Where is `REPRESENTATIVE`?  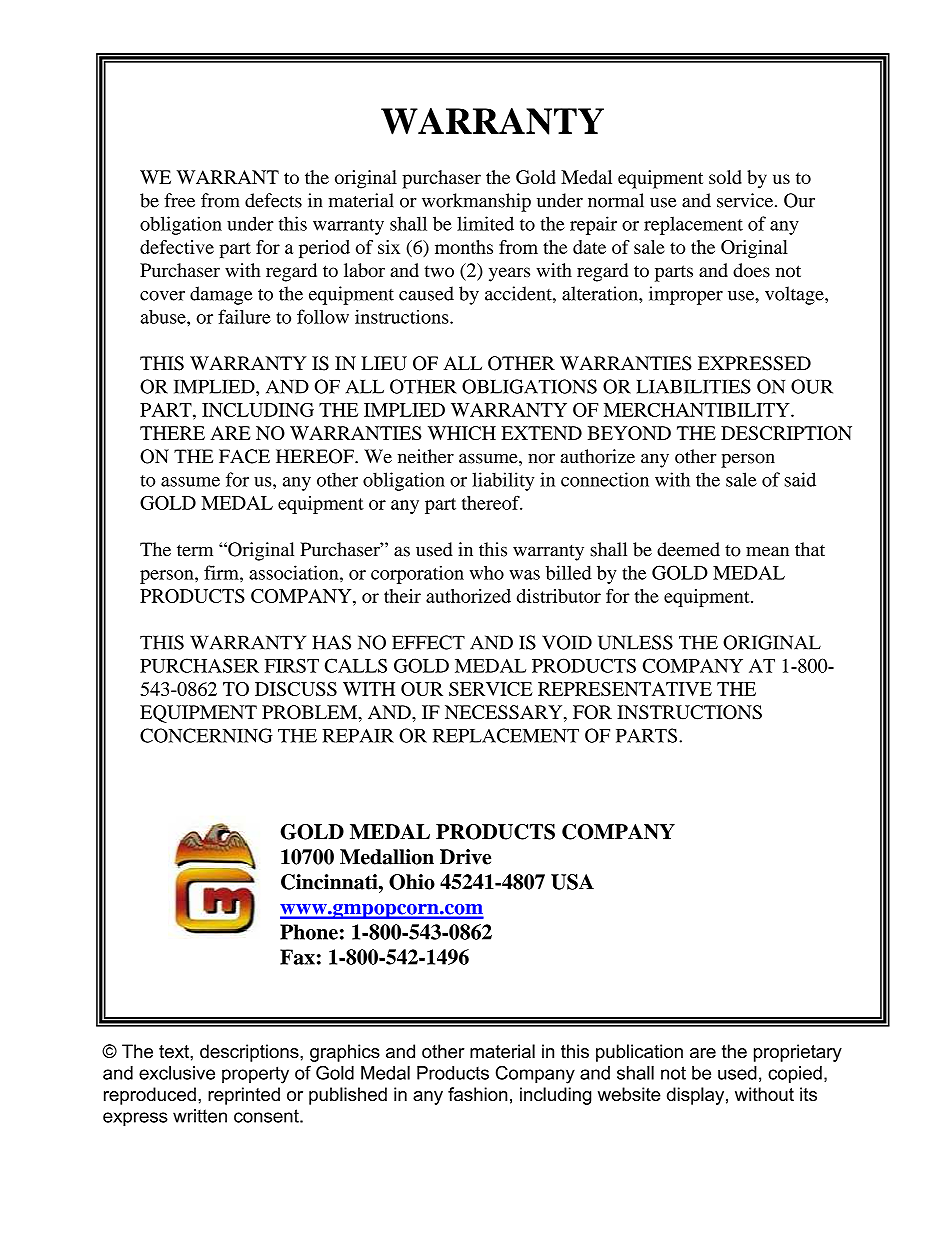 REPRESENTATIVE is located at coordinates (625, 689).
